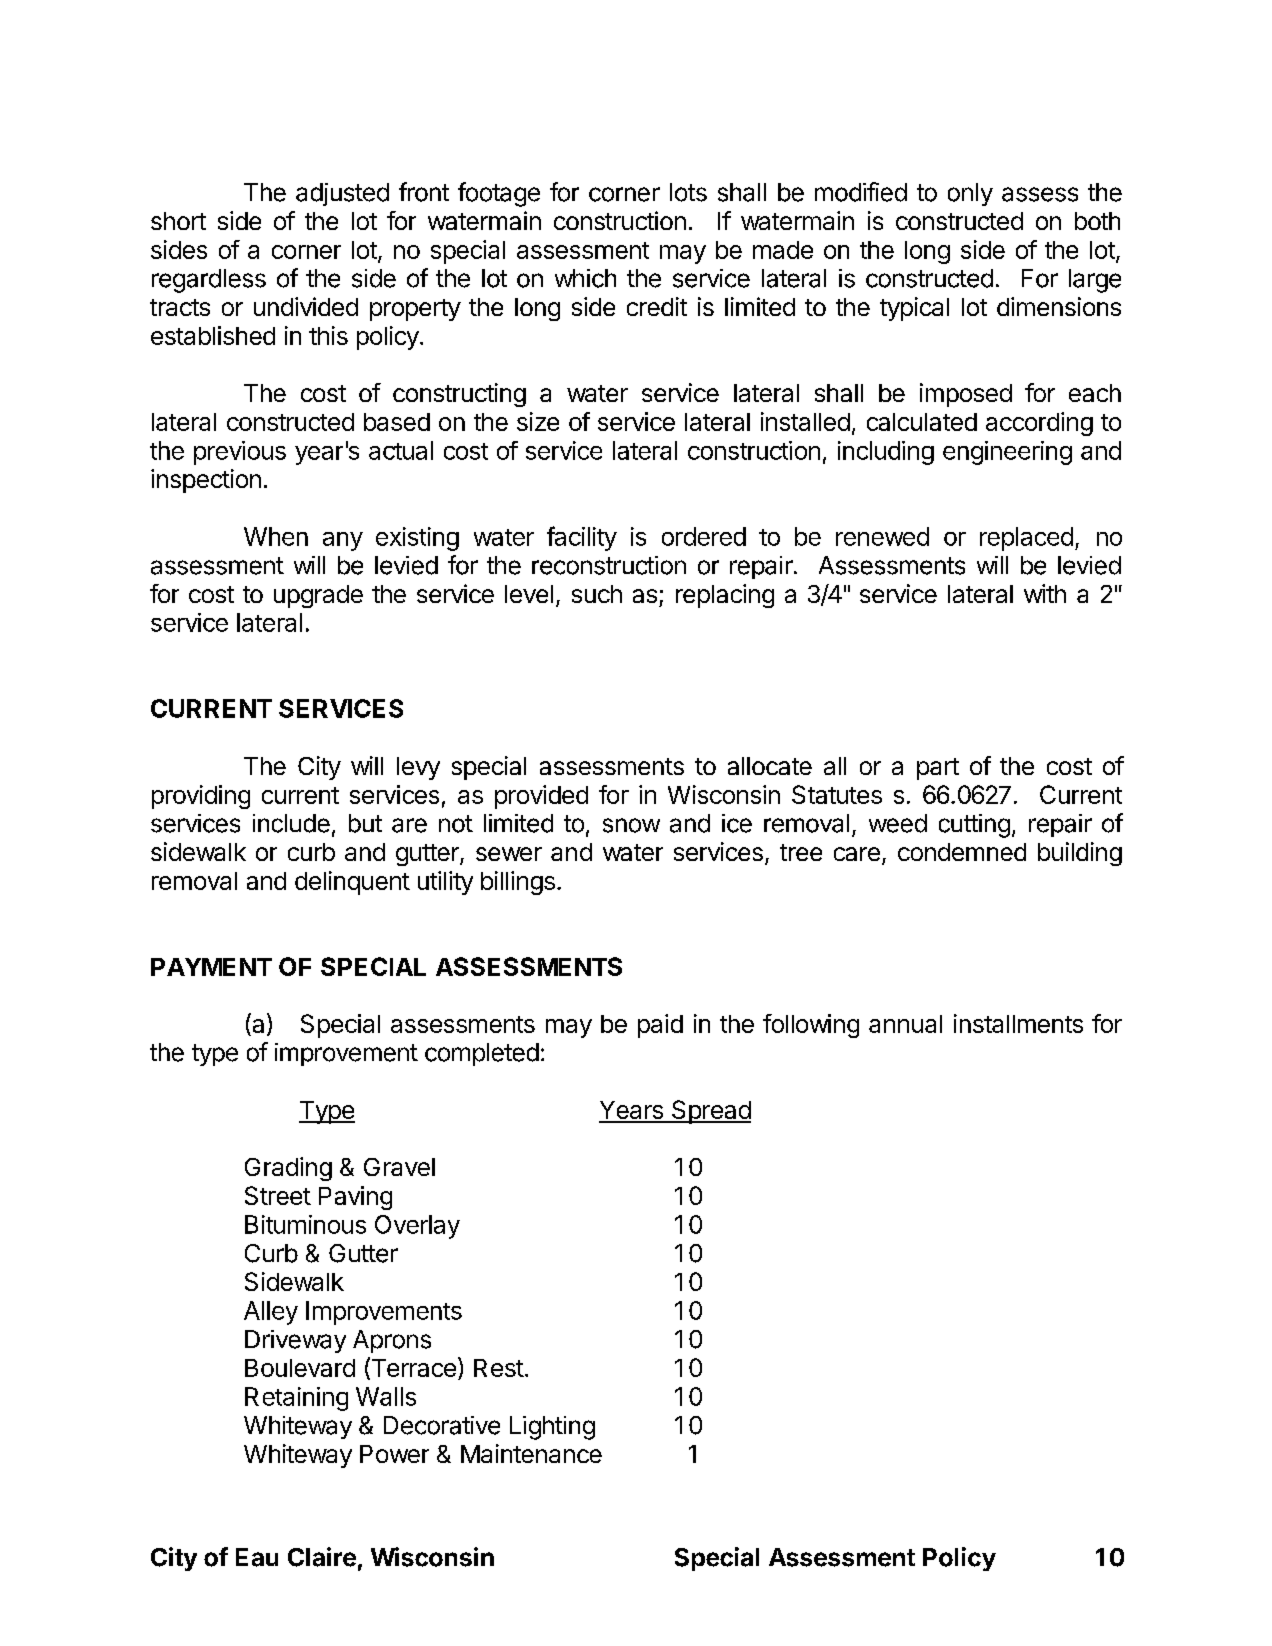  What do you see at coordinates (257, 1557) in the screenshot?
I see `Eau` at bounding box center [257, 1557].
